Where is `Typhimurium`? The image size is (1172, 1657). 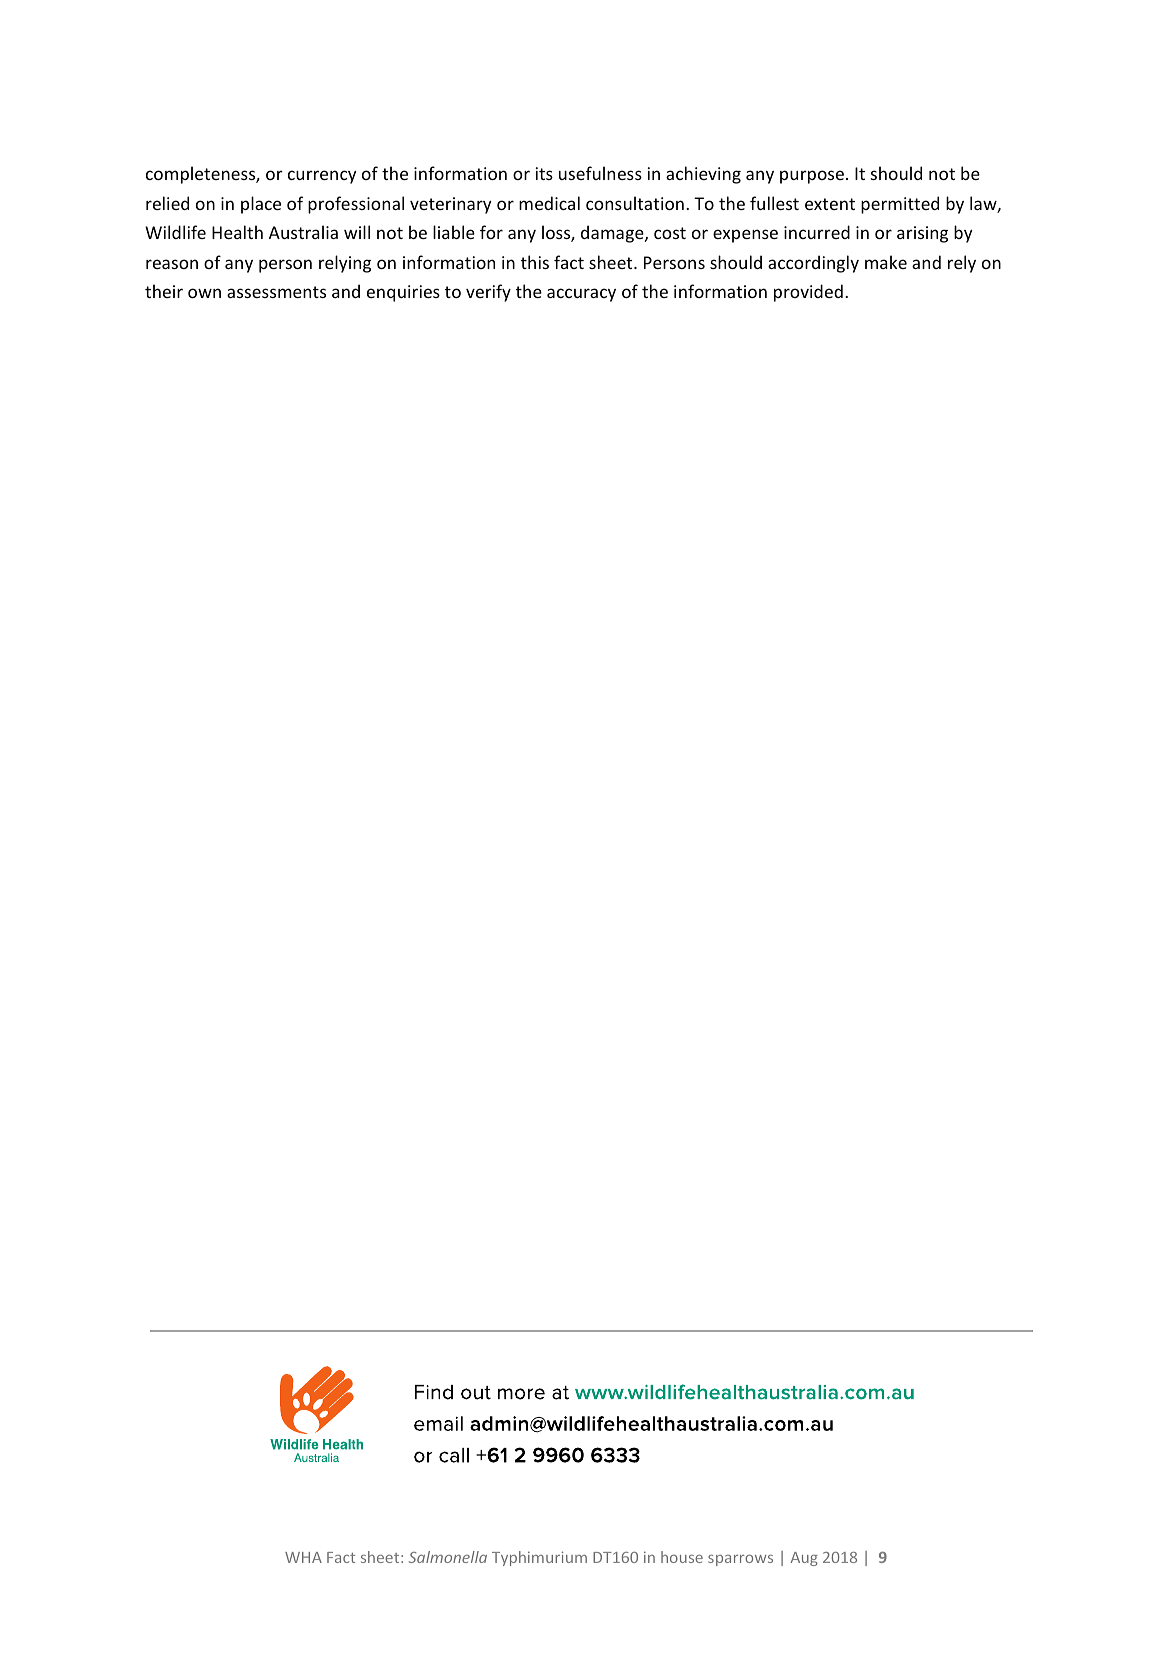
Typhimurium is located at coordinates (539, 1558).
